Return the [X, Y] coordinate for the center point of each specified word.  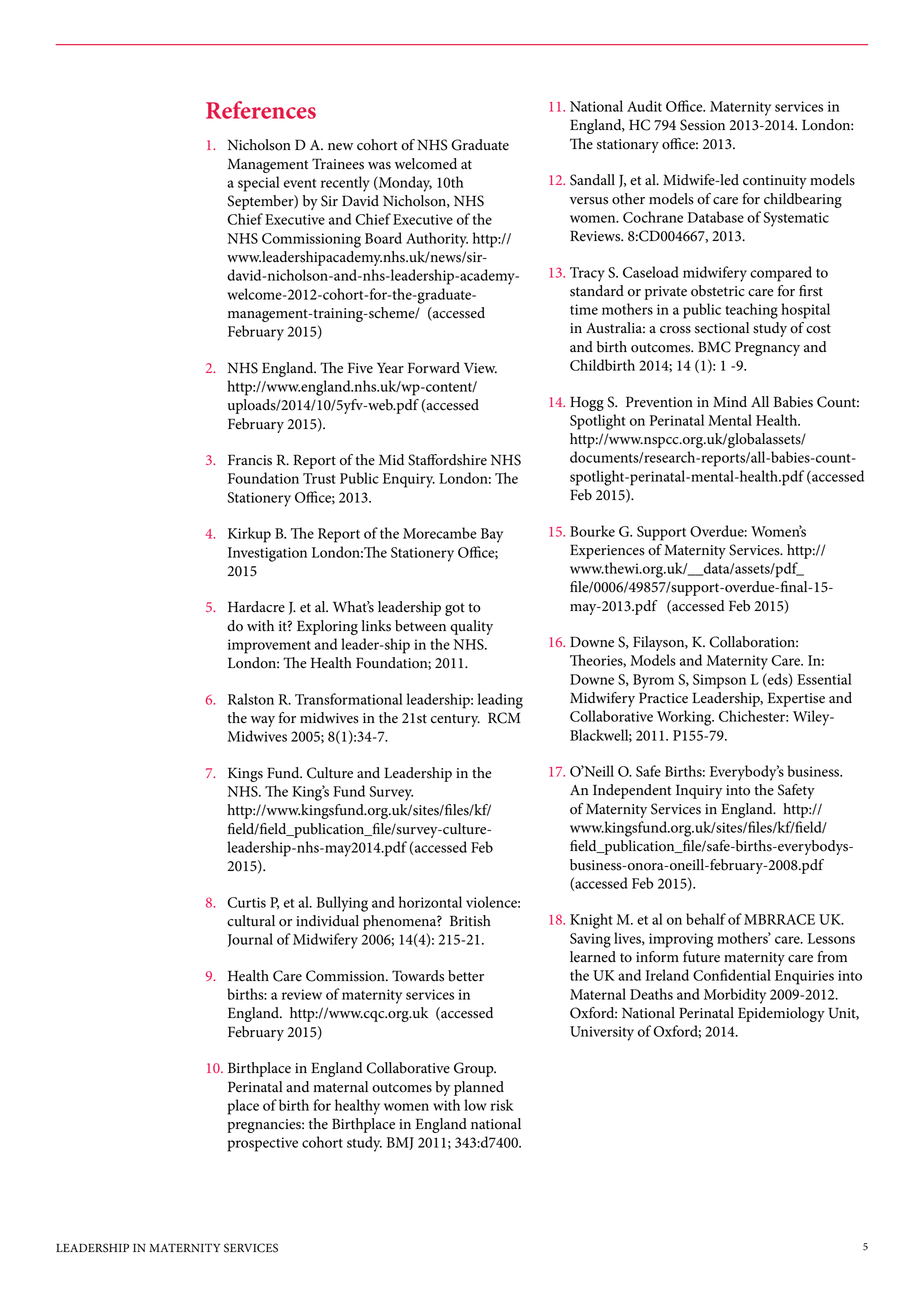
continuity [775, 182]
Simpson [719, 681]
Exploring [327, 627]
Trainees [338, 164]
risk [502, 1105]
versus [589, 201]
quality [471, 627]
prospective [263, 1144]
